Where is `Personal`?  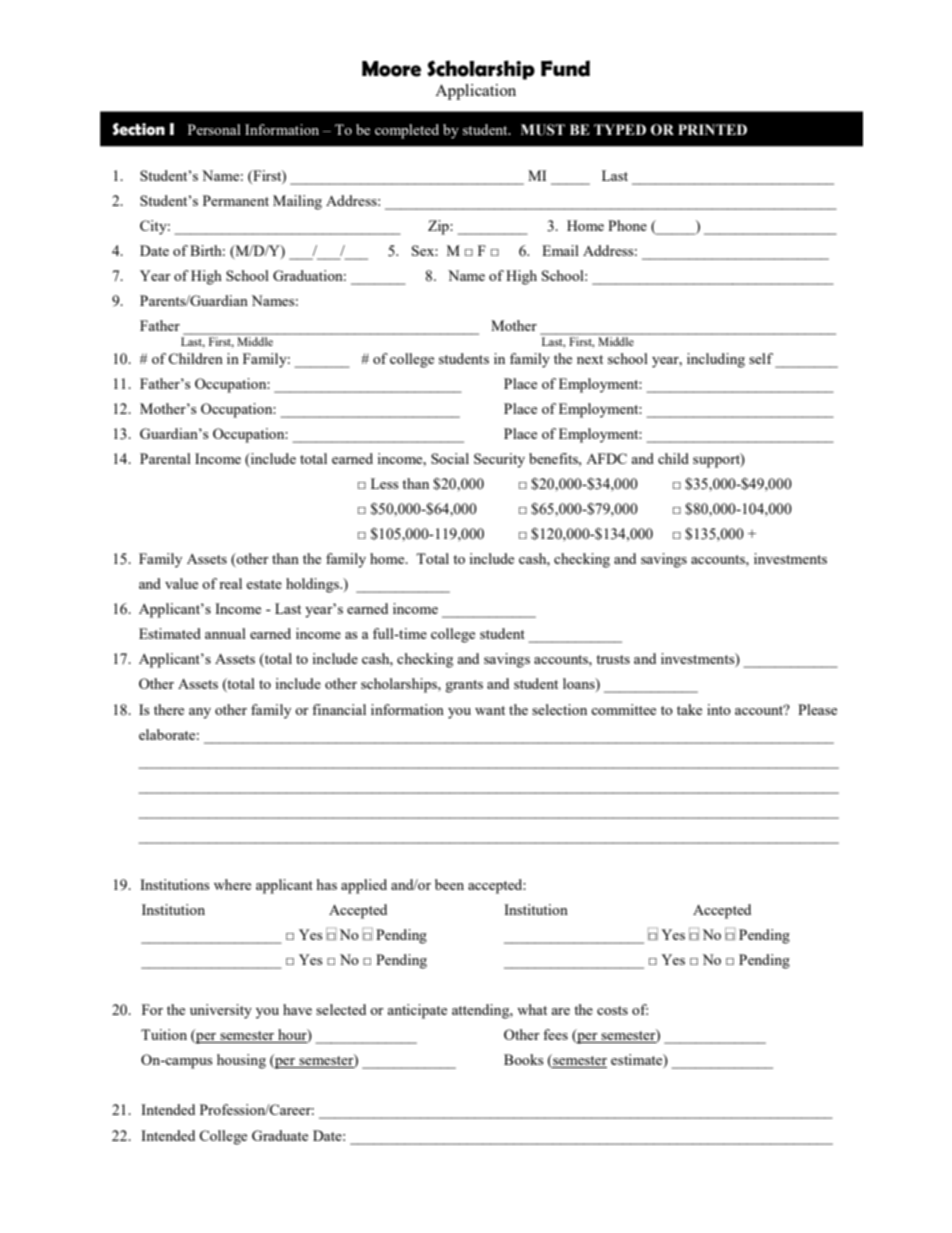
Personal is located at coordinates (214, 129).
